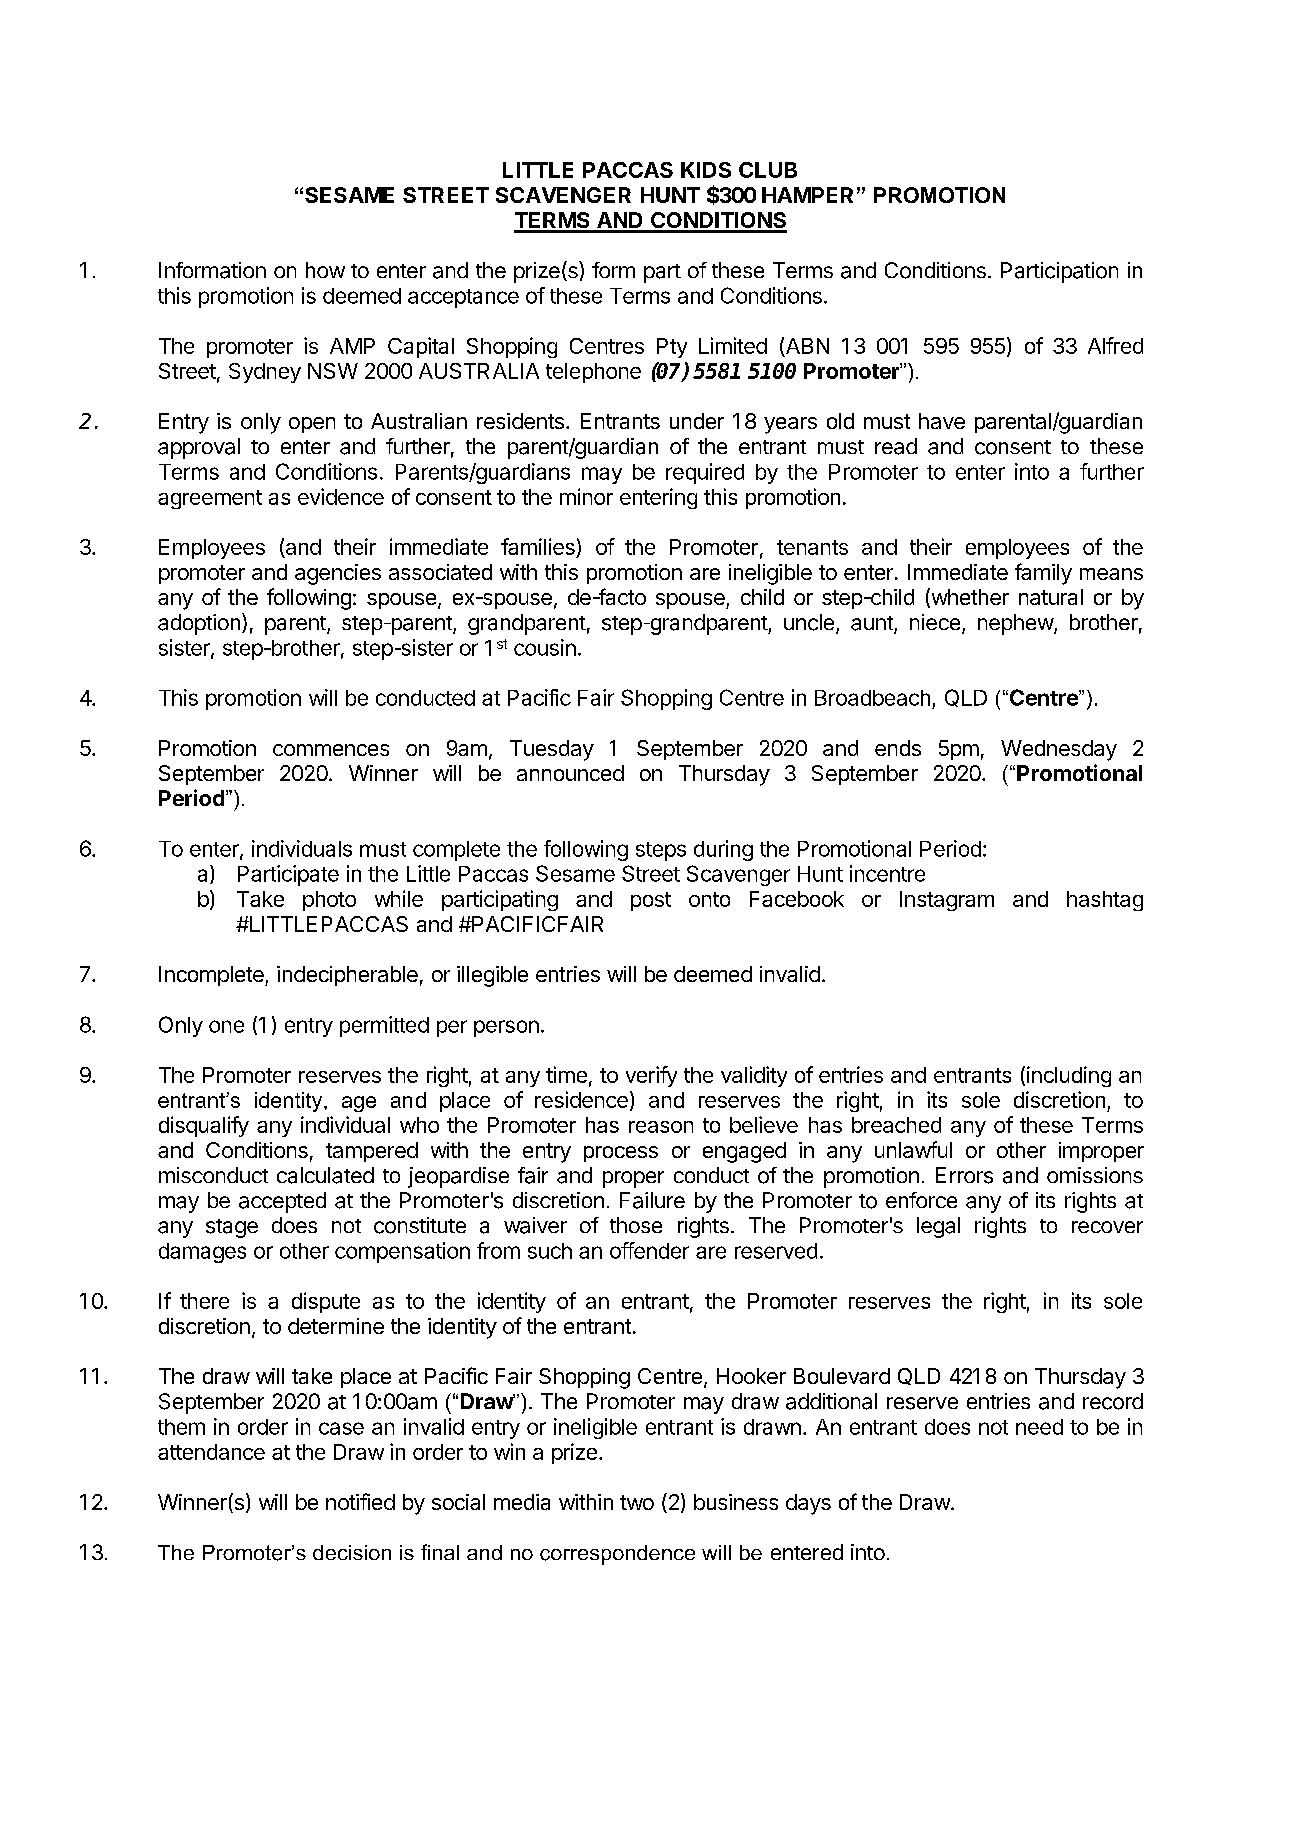 This image has width=1301, height=1840. Describe the element at coordinates (807, 195) in the image. I see `HAMPER` at that location.
